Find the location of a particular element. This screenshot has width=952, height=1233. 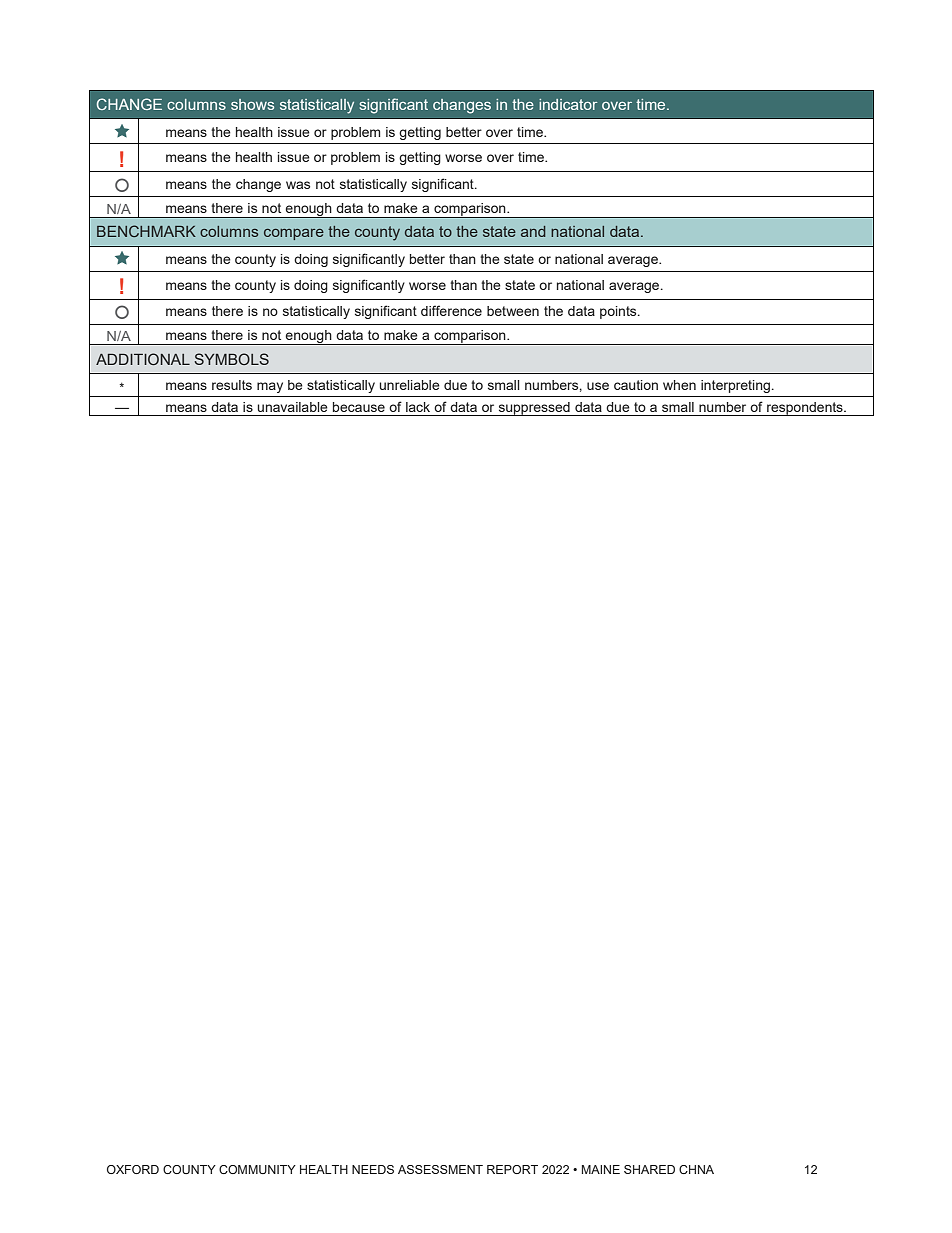

indicator is located at coordinates (568, 104).
